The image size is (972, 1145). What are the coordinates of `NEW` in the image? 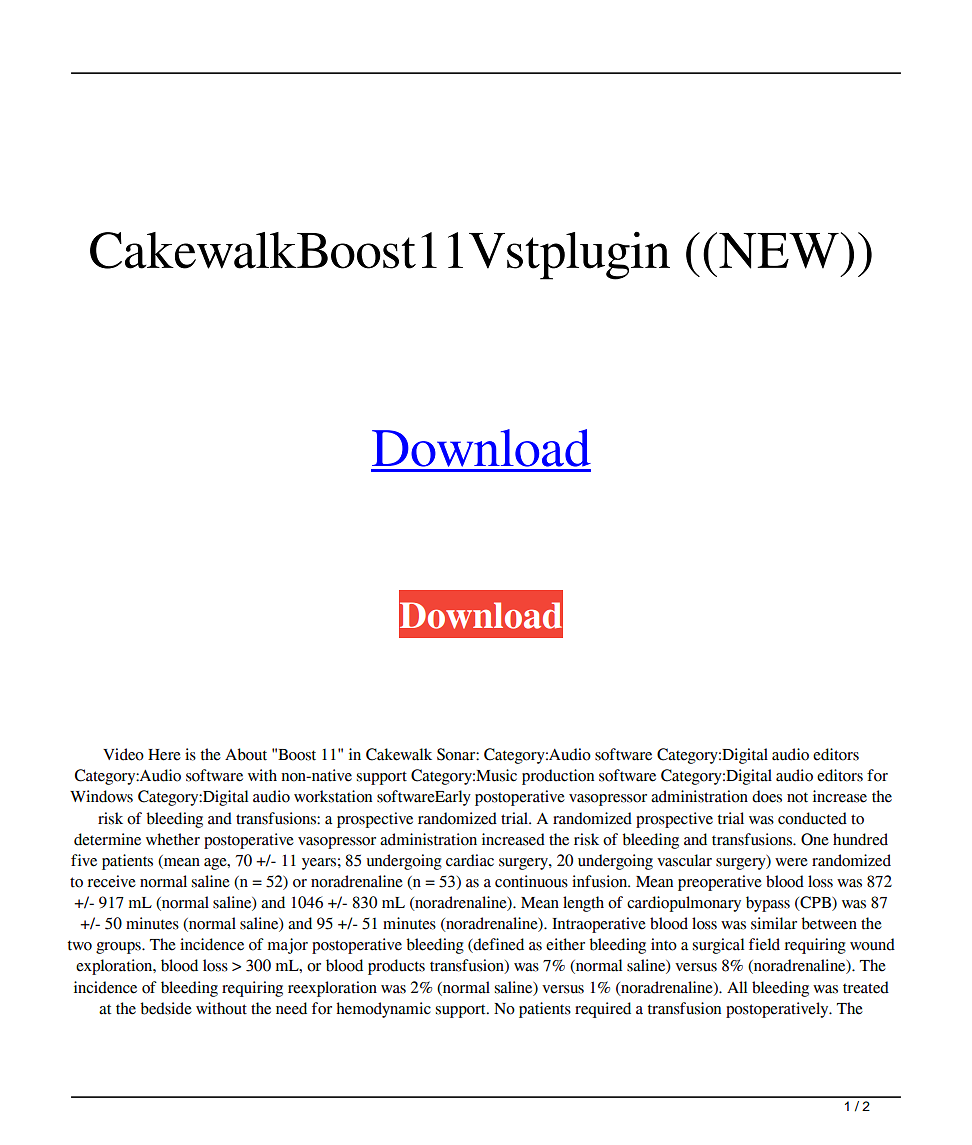 It's located at (779, 251).
